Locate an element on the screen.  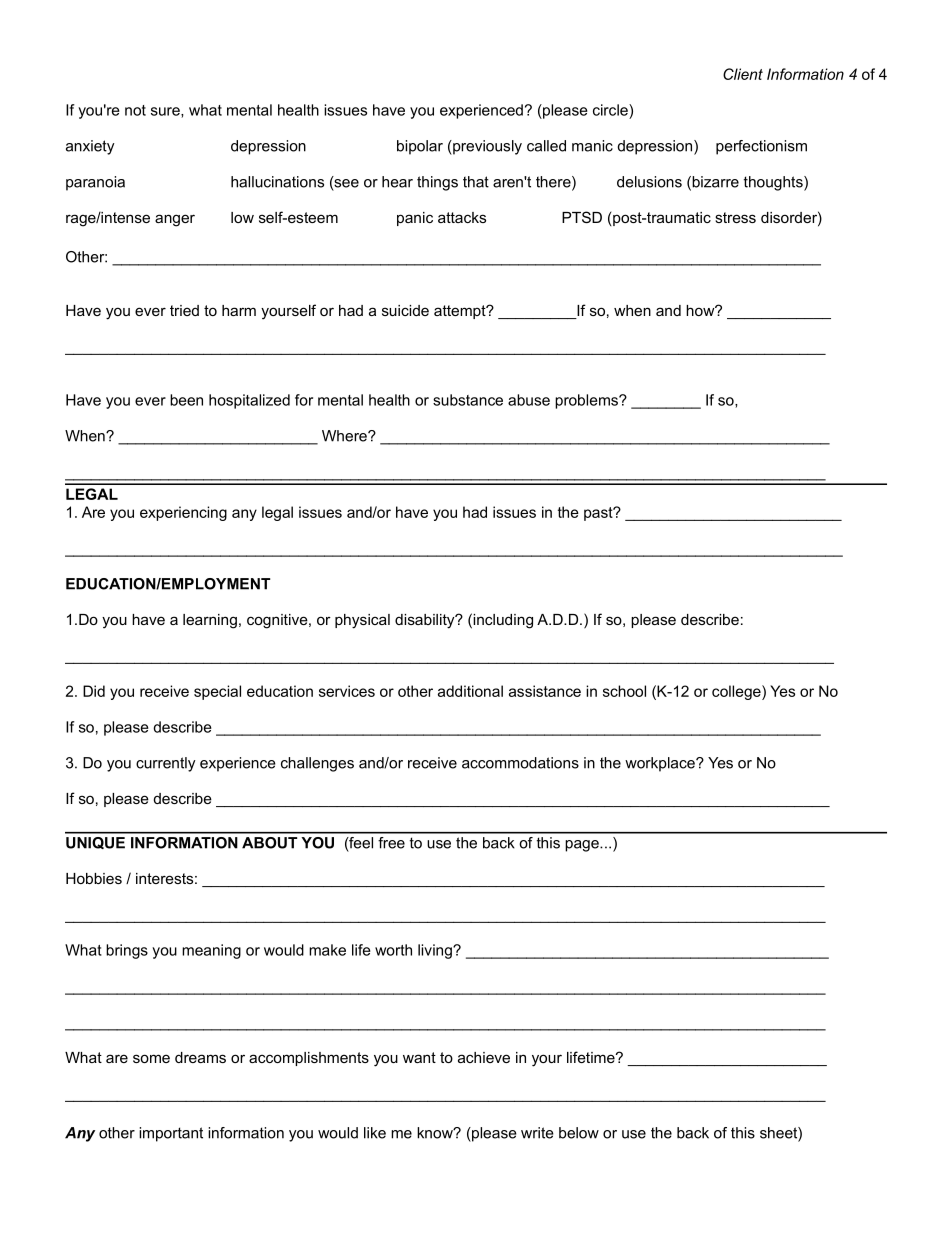
special is located at coordinates (217, 692).
